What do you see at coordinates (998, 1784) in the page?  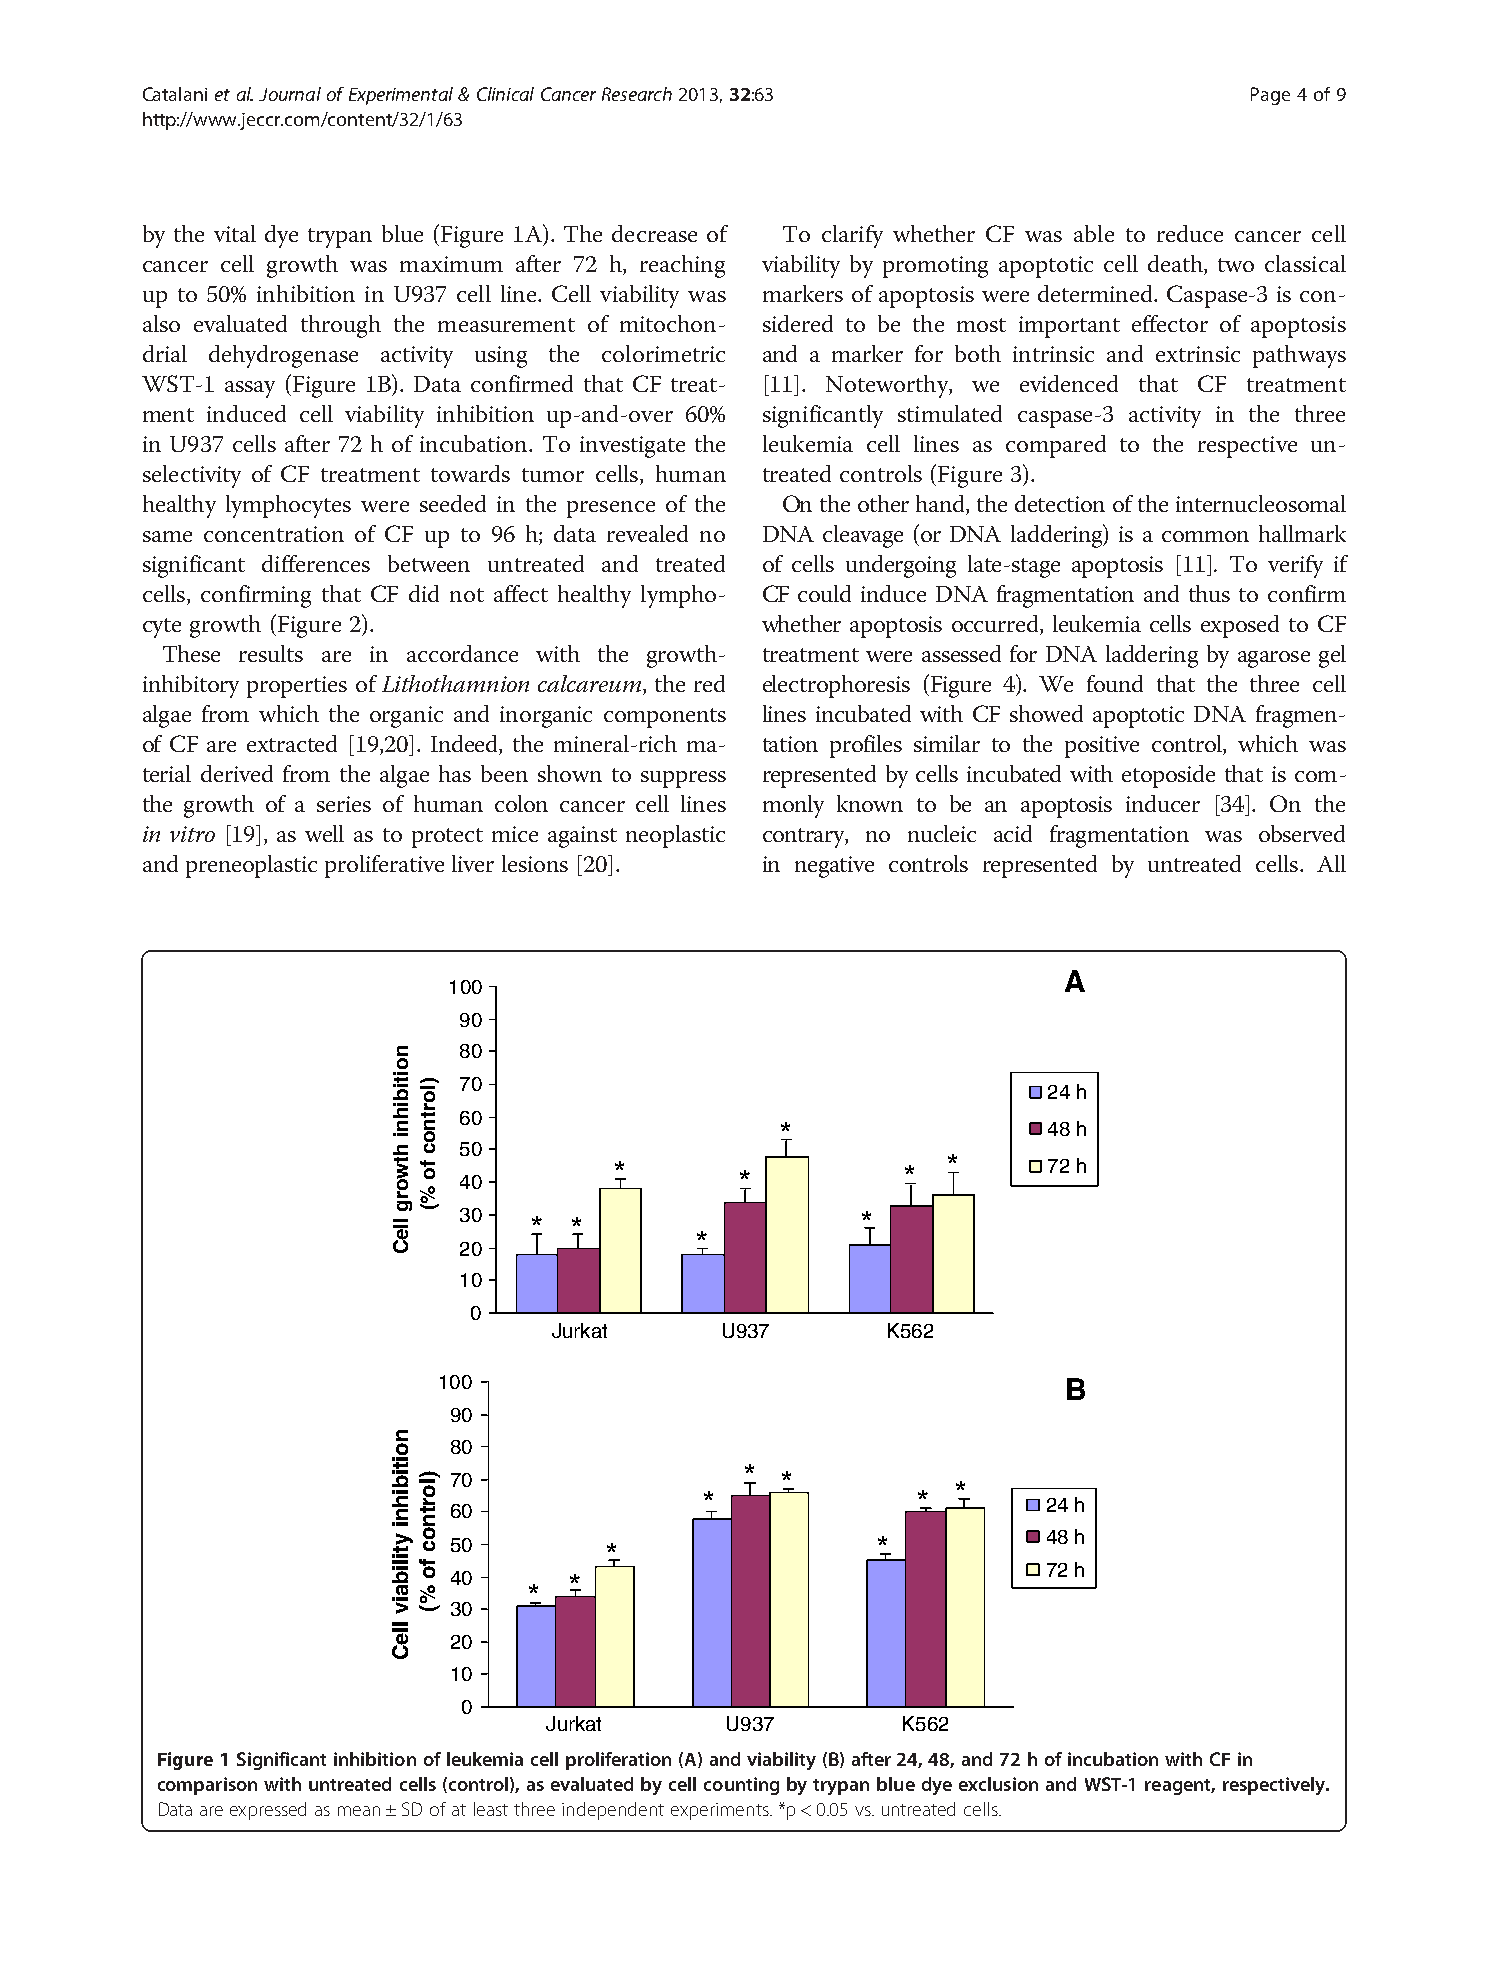 I see `exclusion` at bounding box center [998, 1784].
